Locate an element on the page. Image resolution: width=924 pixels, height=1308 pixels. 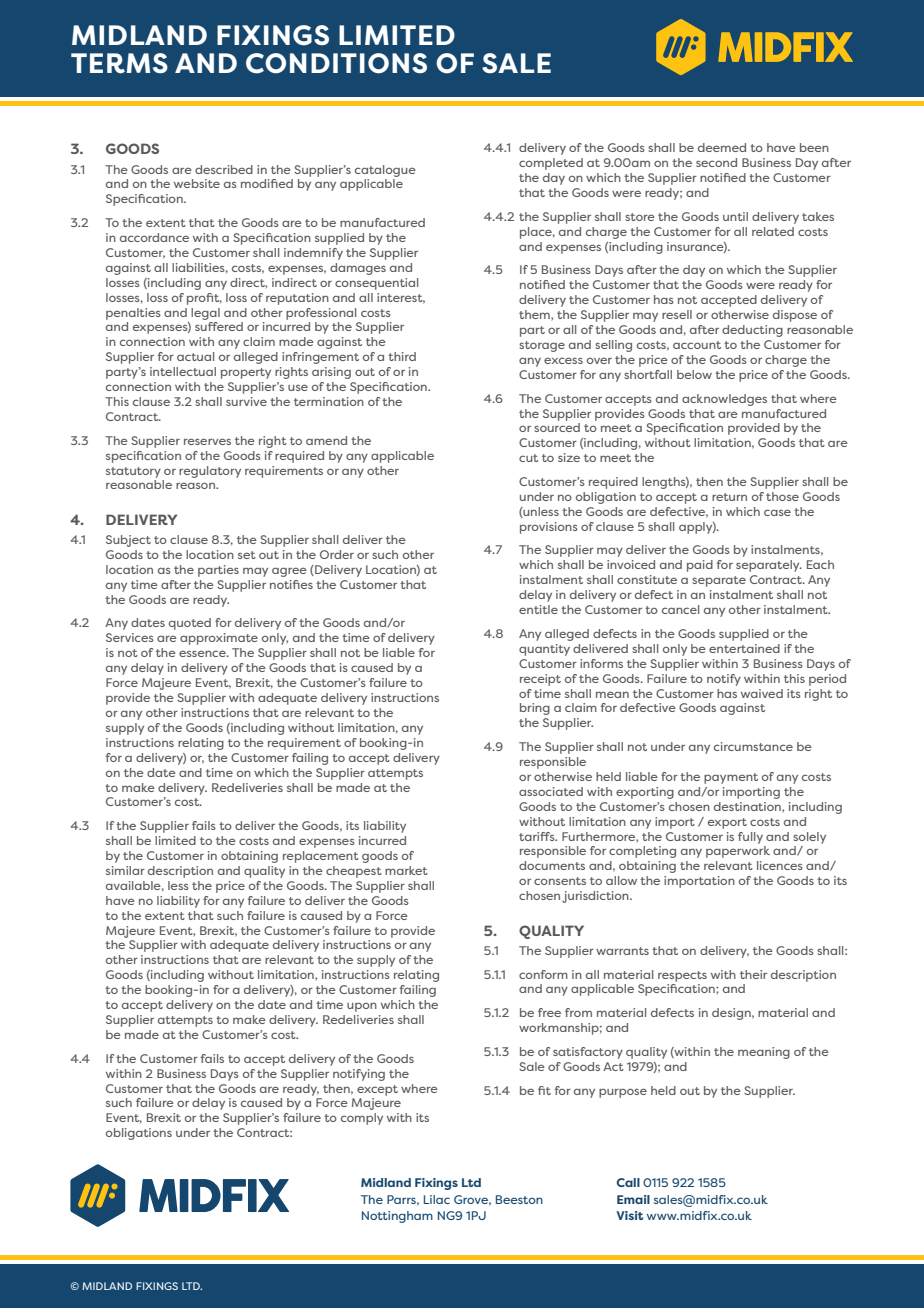
described is located at coordinates (224, 169).
